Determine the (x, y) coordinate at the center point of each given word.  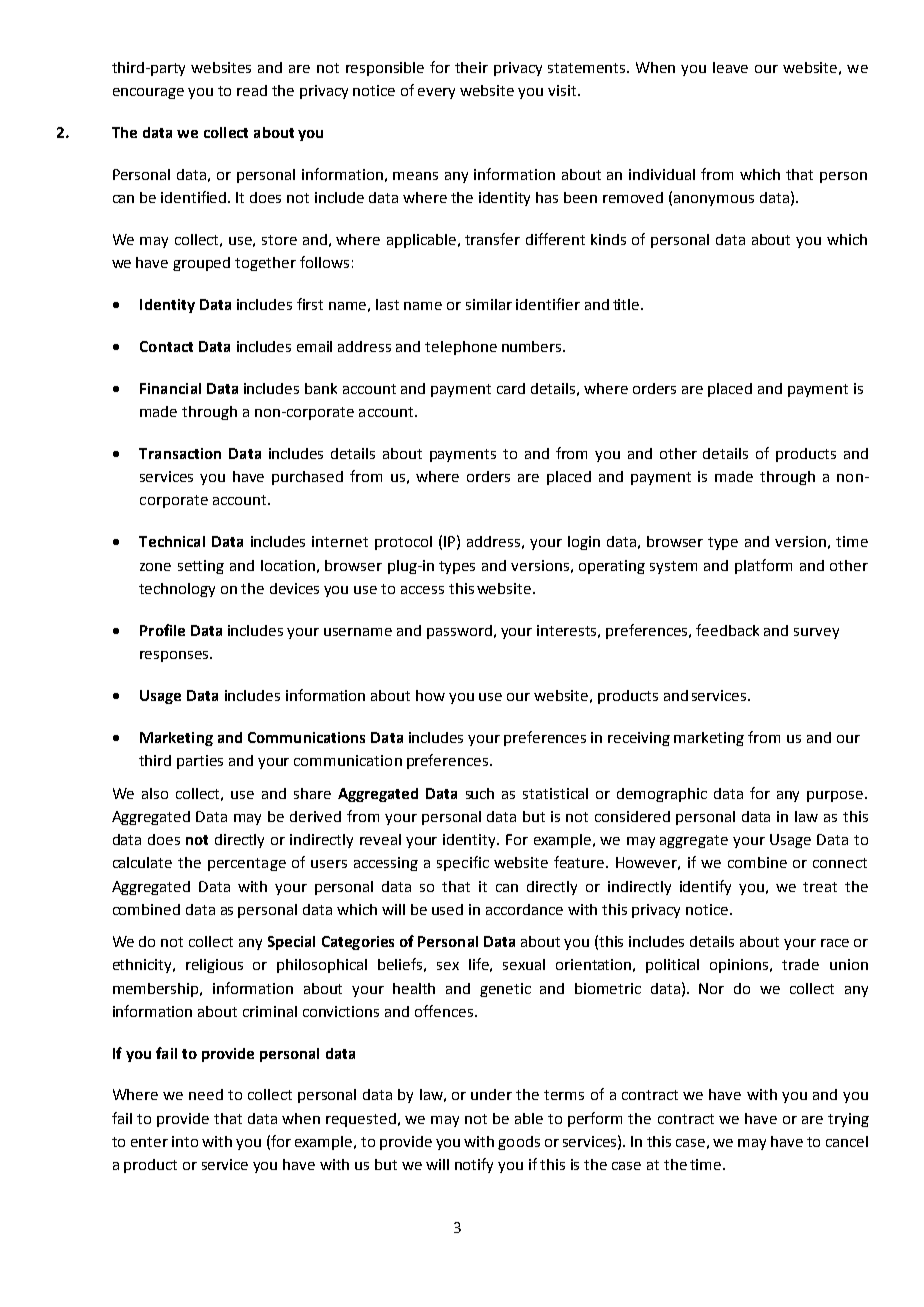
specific (463, 863)
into (185, 1141)
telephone (461, 348)
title (627, 304)
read (252, 90)
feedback (727, 630)
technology (177, 590)
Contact (166, 346)
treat (820, 887)
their (471, 67)
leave (730, 67)
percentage (247, 864)
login (584, 543)
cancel (847, 1141)
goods (519, 1143)
